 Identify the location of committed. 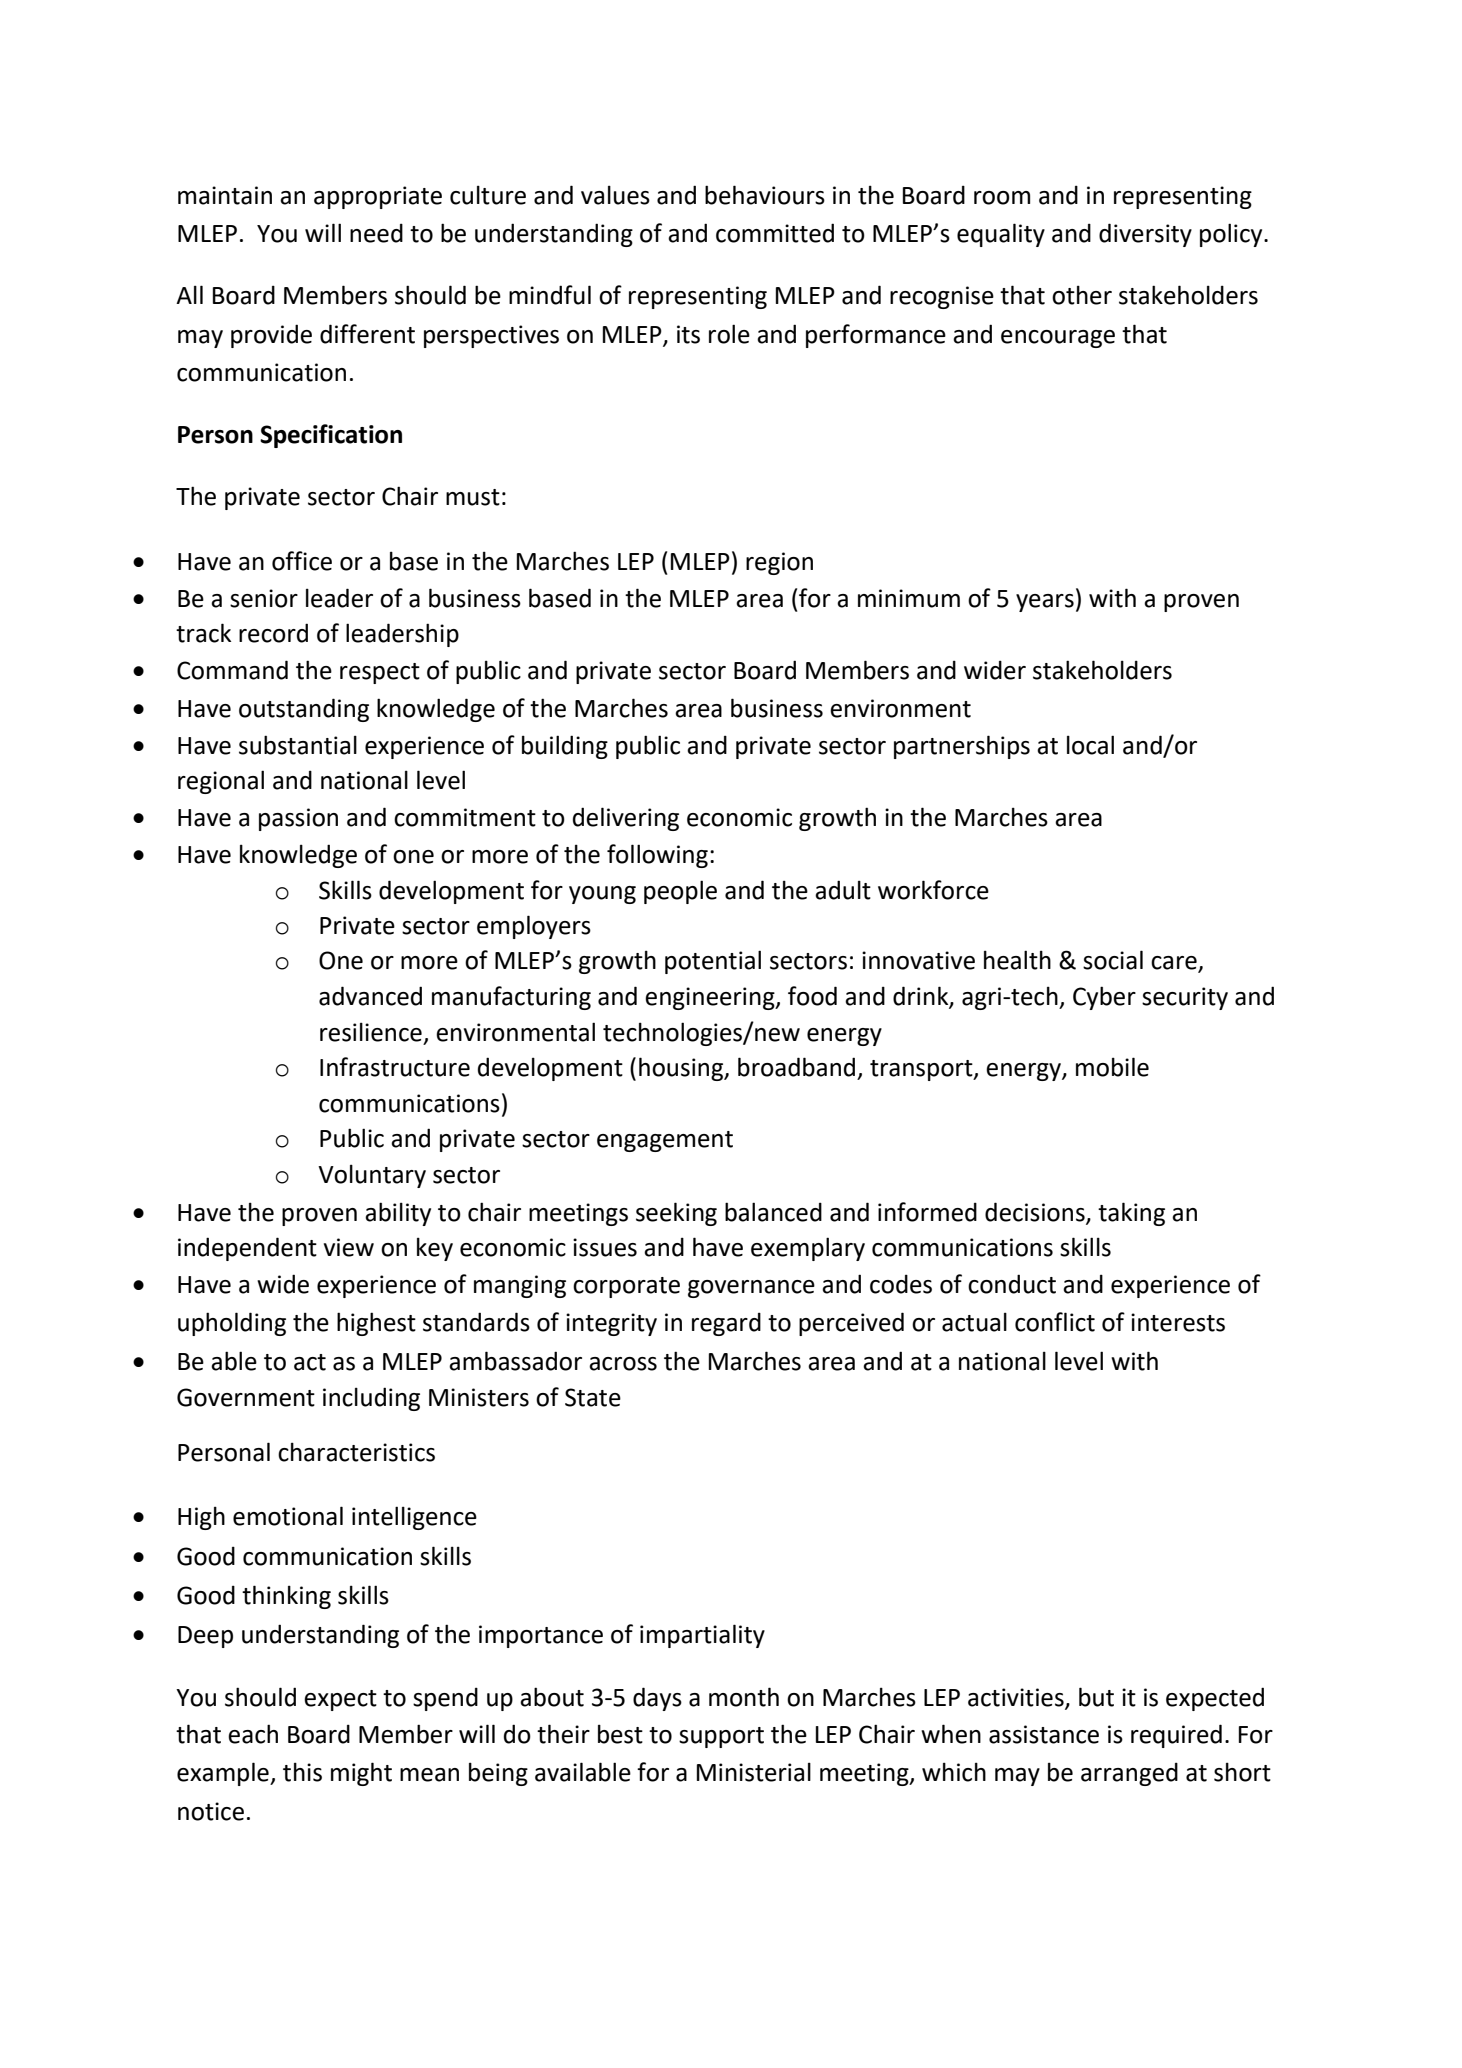
(775, 233).
